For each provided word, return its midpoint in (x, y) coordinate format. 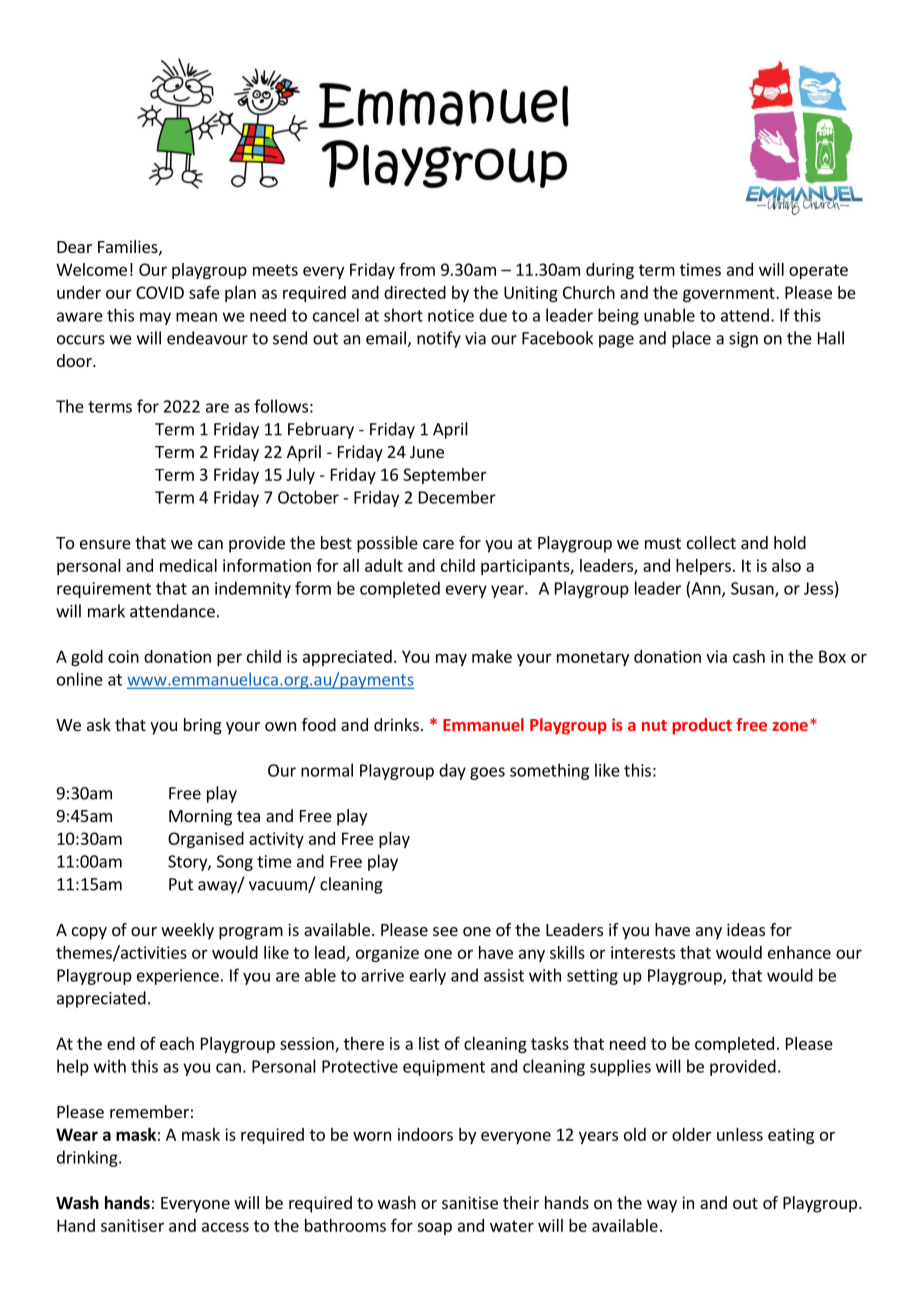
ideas (746, 929)
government (730, 294)
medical (188, 565)
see (445, 931)
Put (181, 884)
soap (434, 1228)
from (417, 269)
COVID (160, 292)
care (438, 544)
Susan (753, 589)
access (225, 1227)
